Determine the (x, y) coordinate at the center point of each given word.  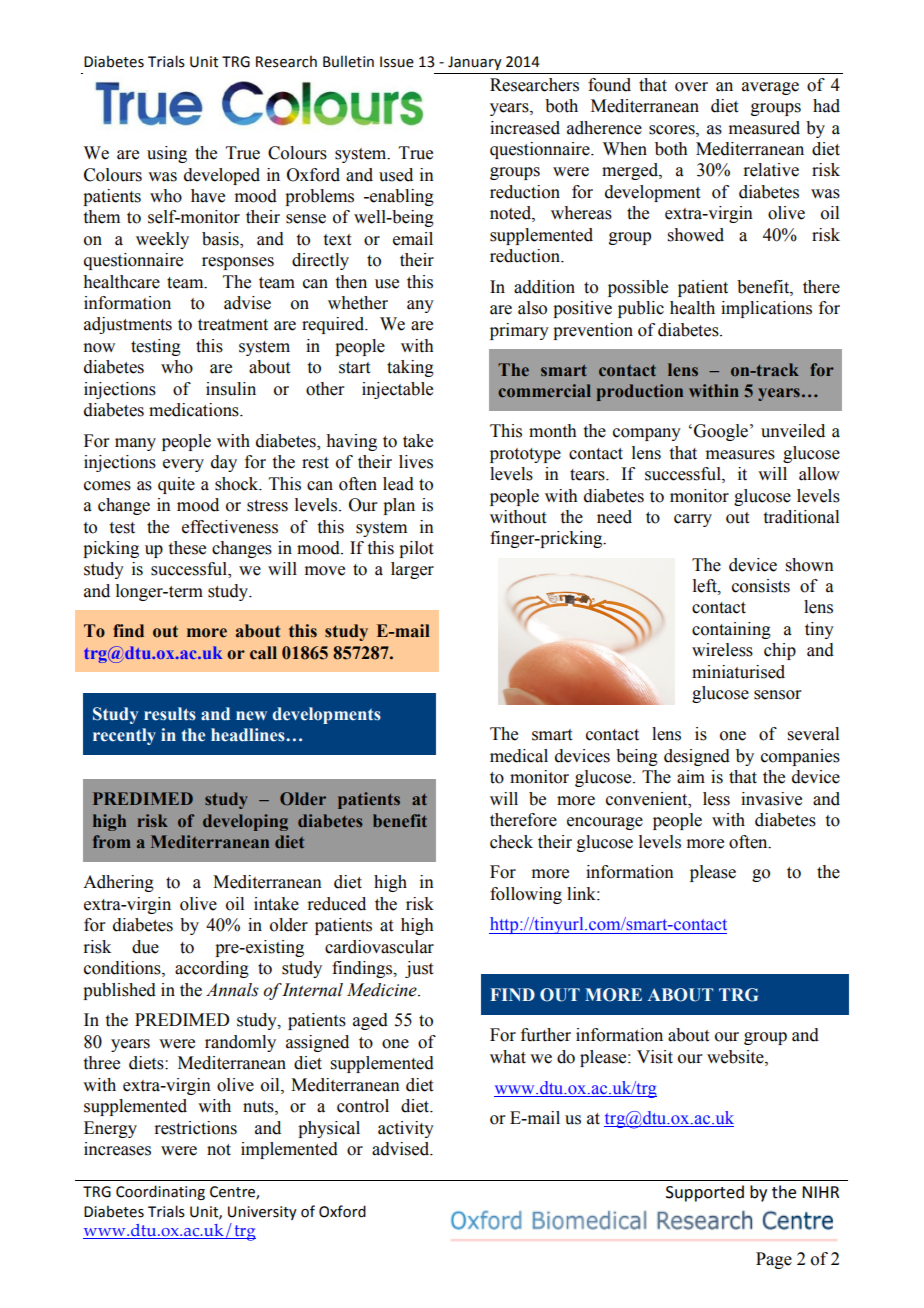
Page (774, 1260)
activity (406, 1129)
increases (117, 1149)
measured (764, 128)
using (167, 154)
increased (525, 128)
